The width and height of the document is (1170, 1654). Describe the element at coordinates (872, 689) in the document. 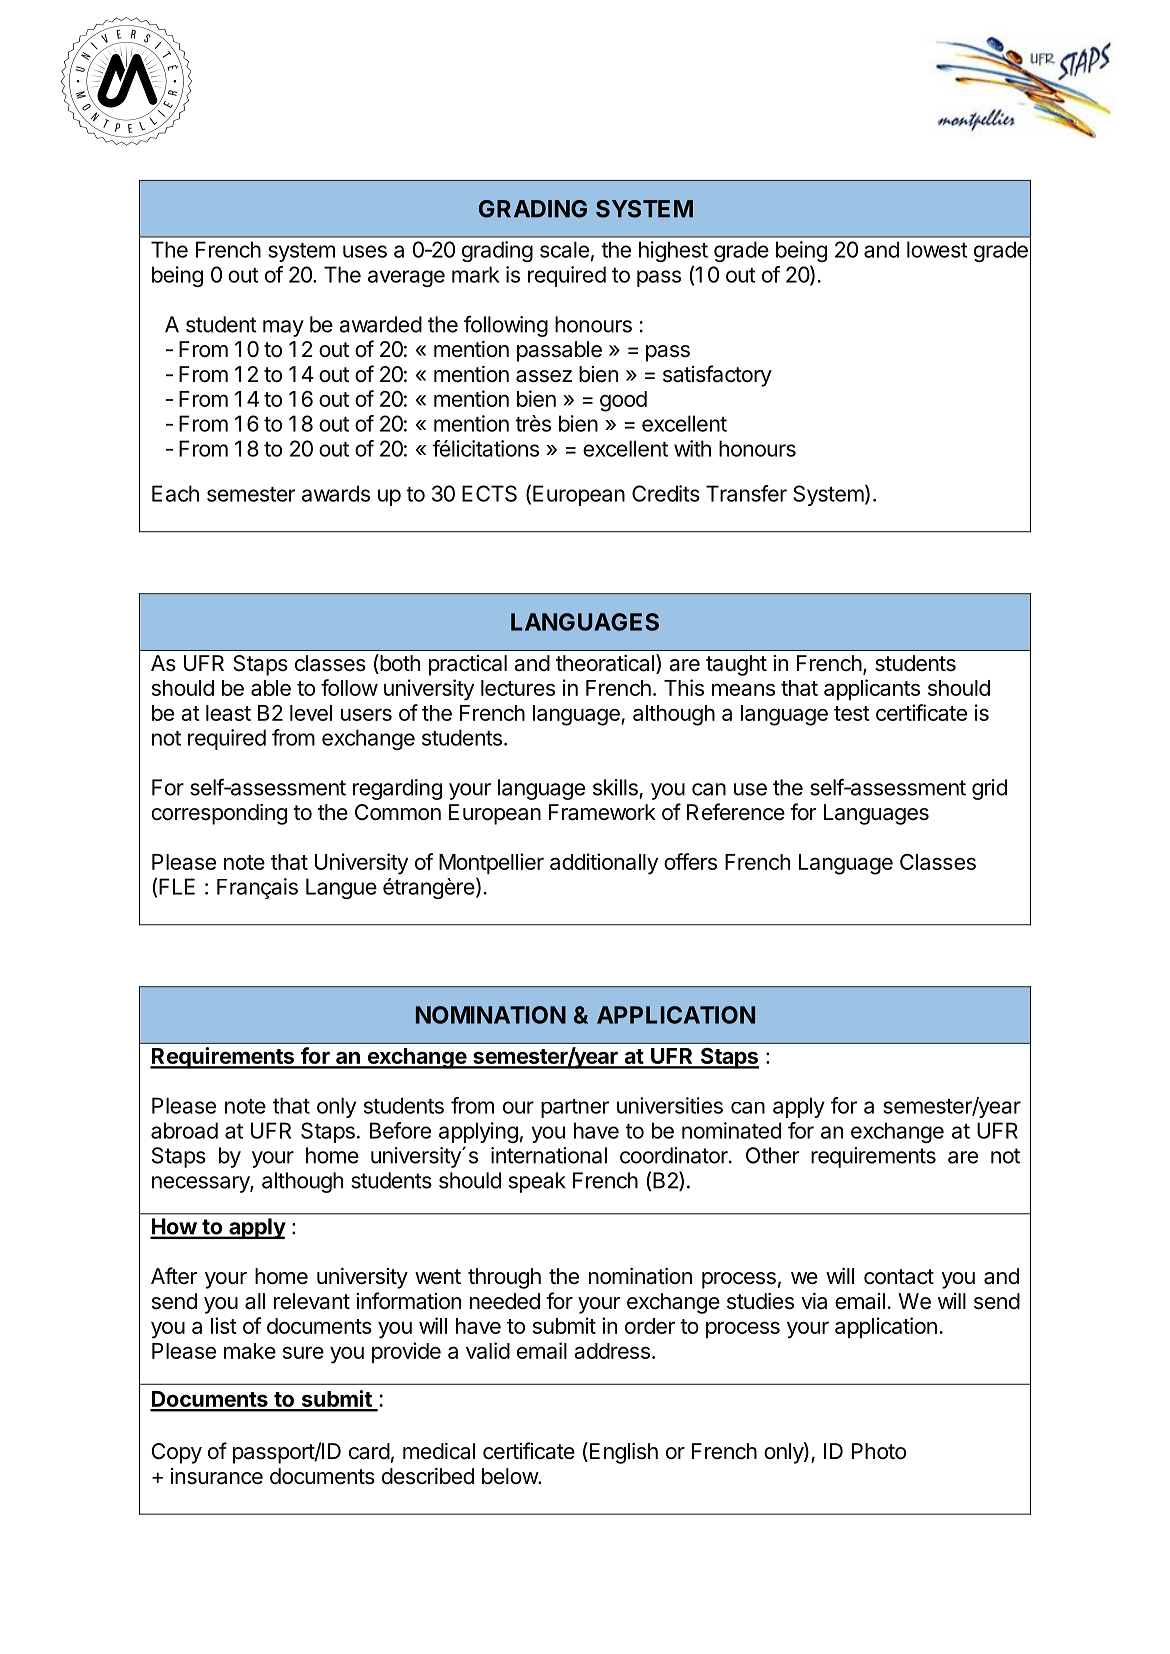

I see `applicants` at that location.
